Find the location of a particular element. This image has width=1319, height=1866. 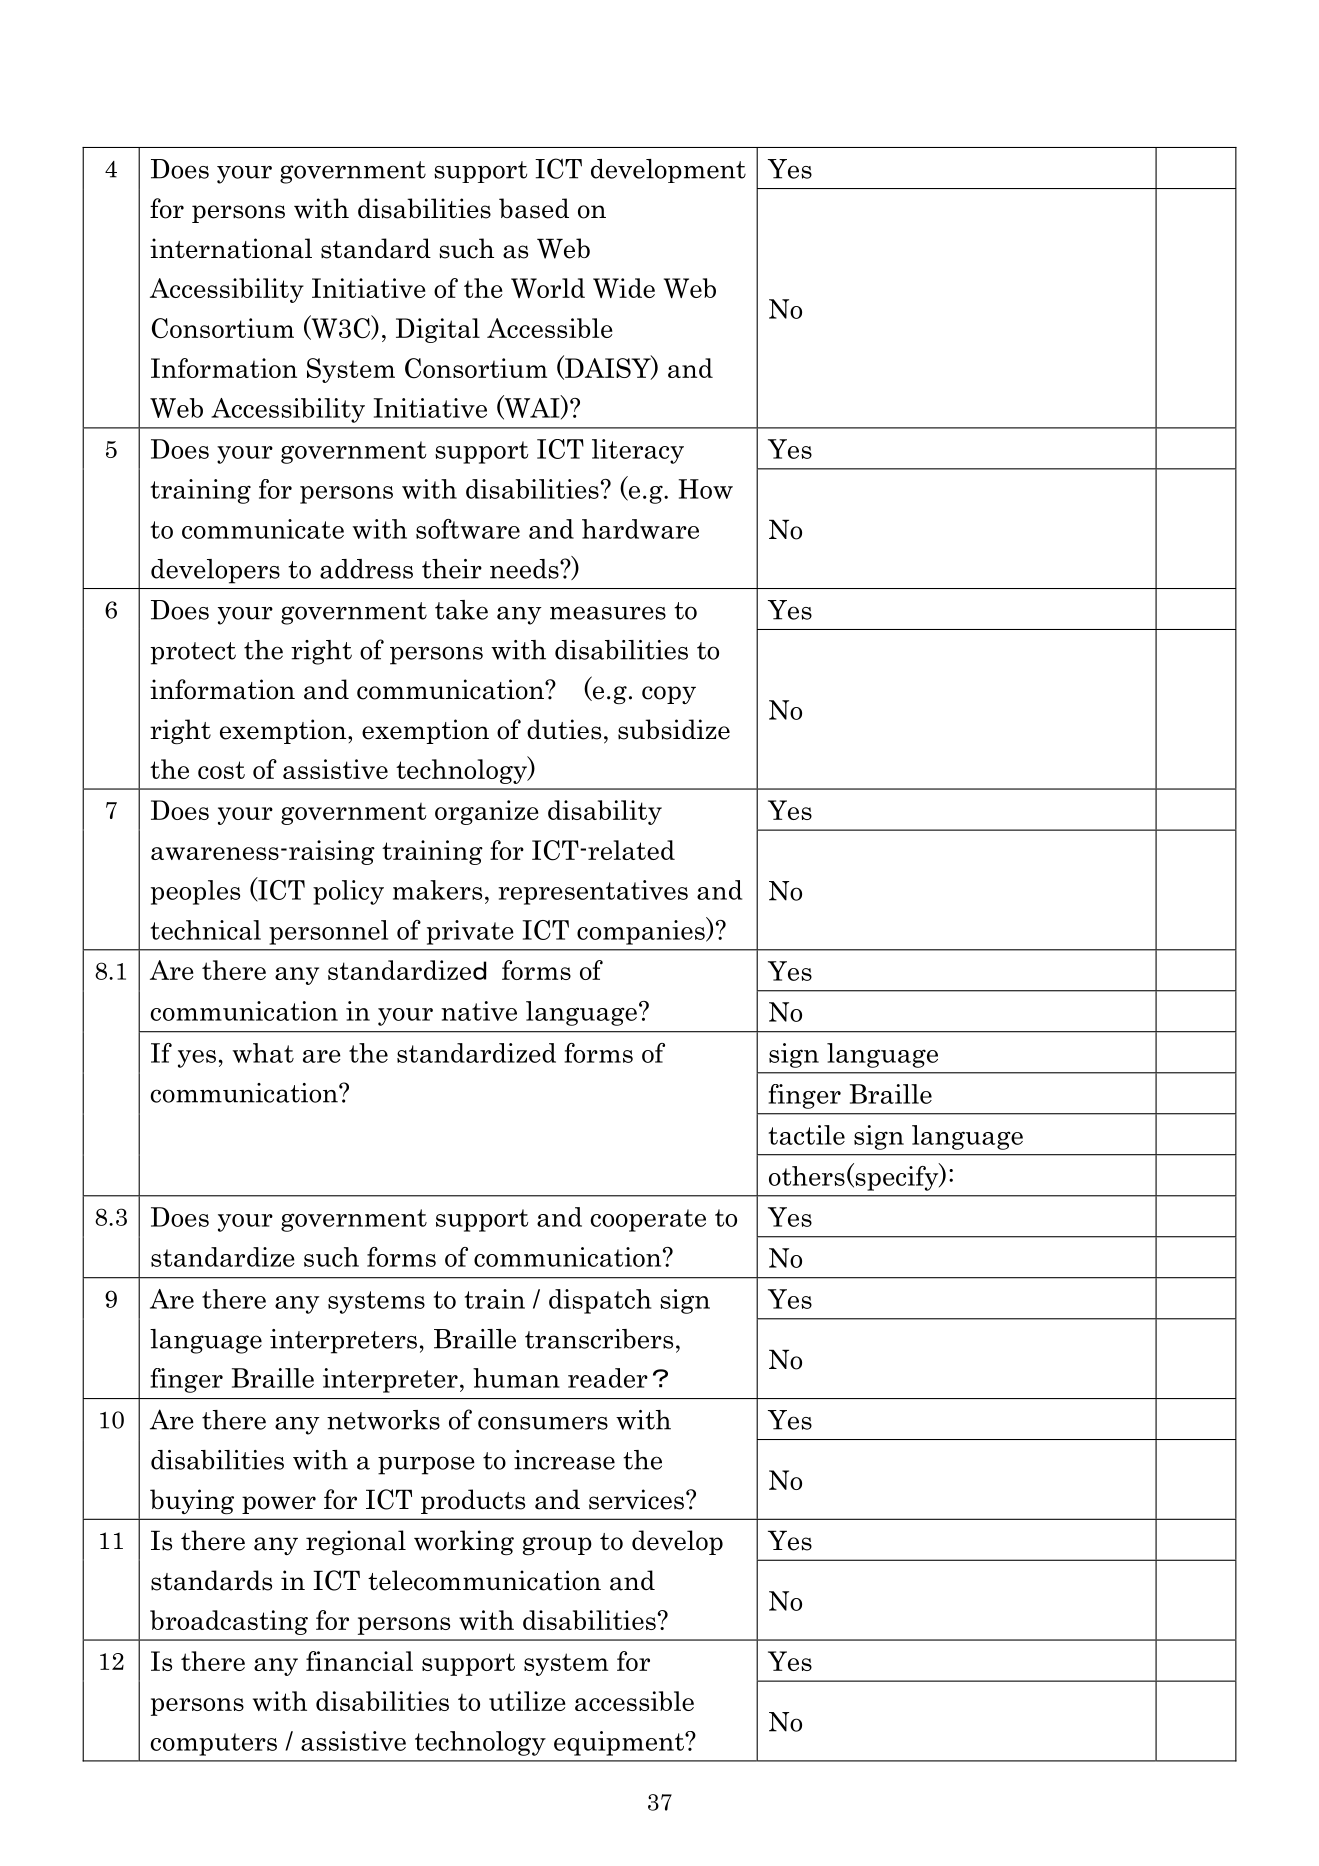

based is located at coordinates (534, 208).
